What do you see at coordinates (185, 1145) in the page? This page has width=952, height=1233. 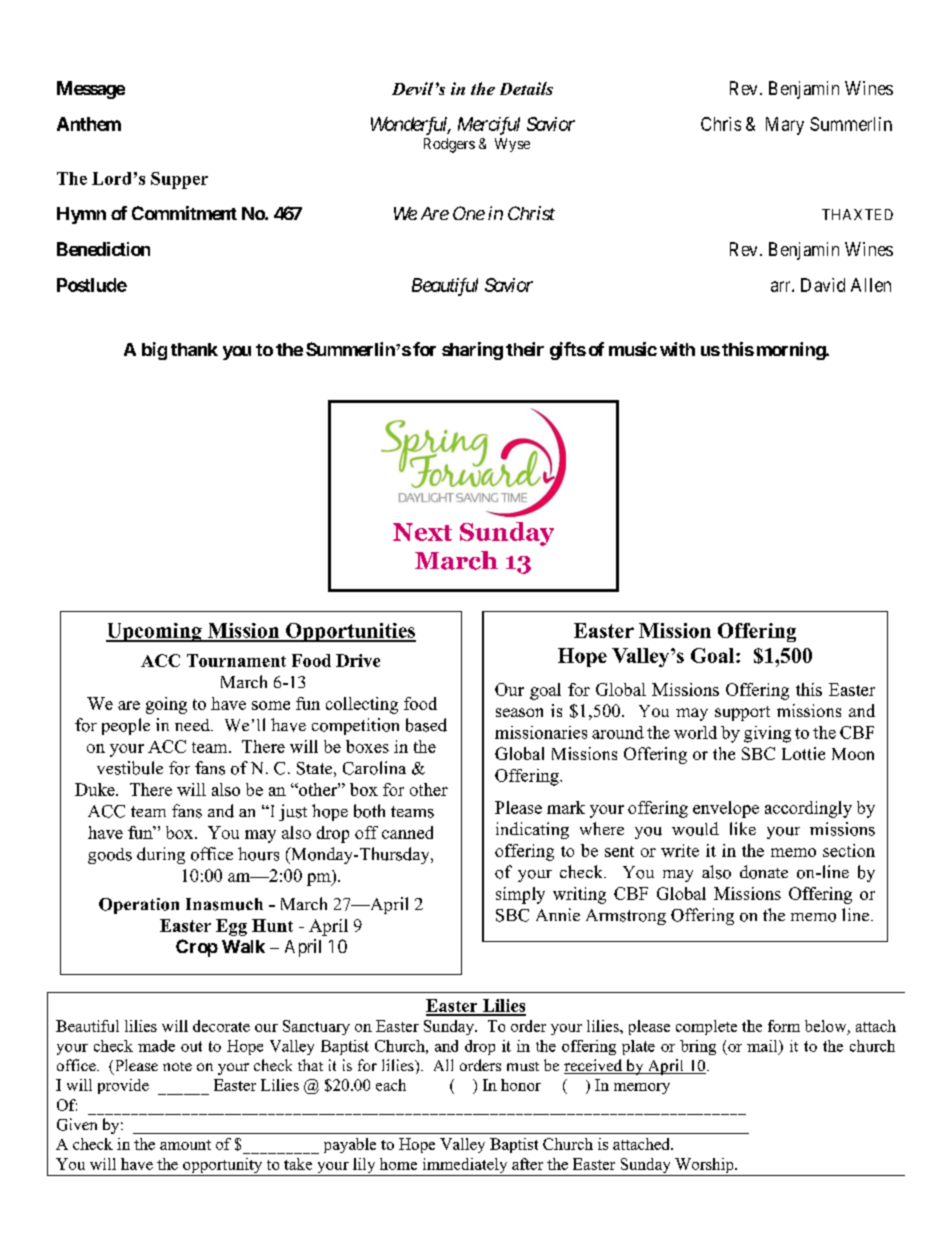 I see `amount` at bounding box center [185, 1145].
